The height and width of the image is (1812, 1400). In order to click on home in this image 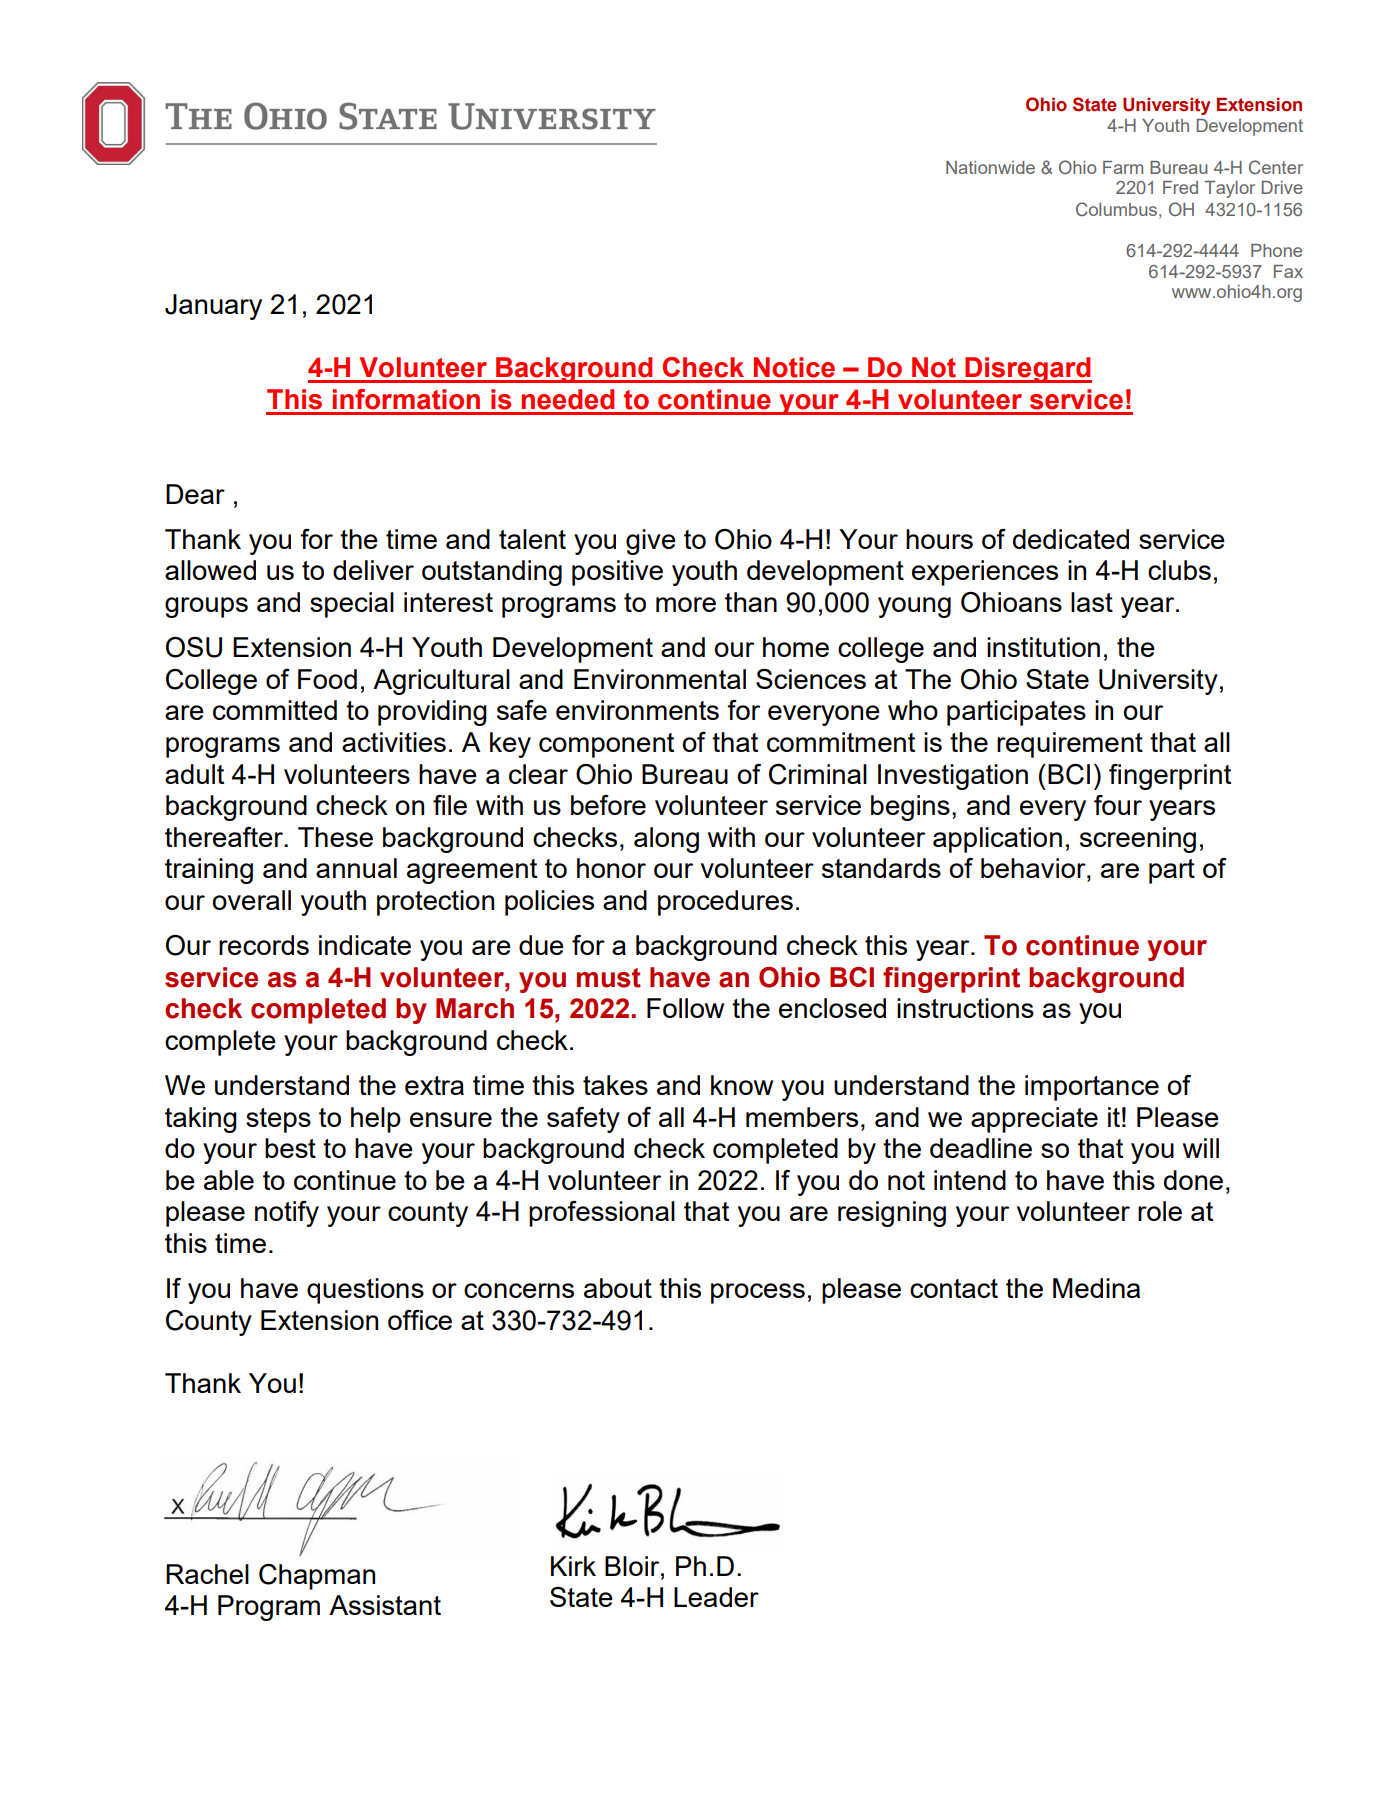, I will do `click(796, 647)`.
